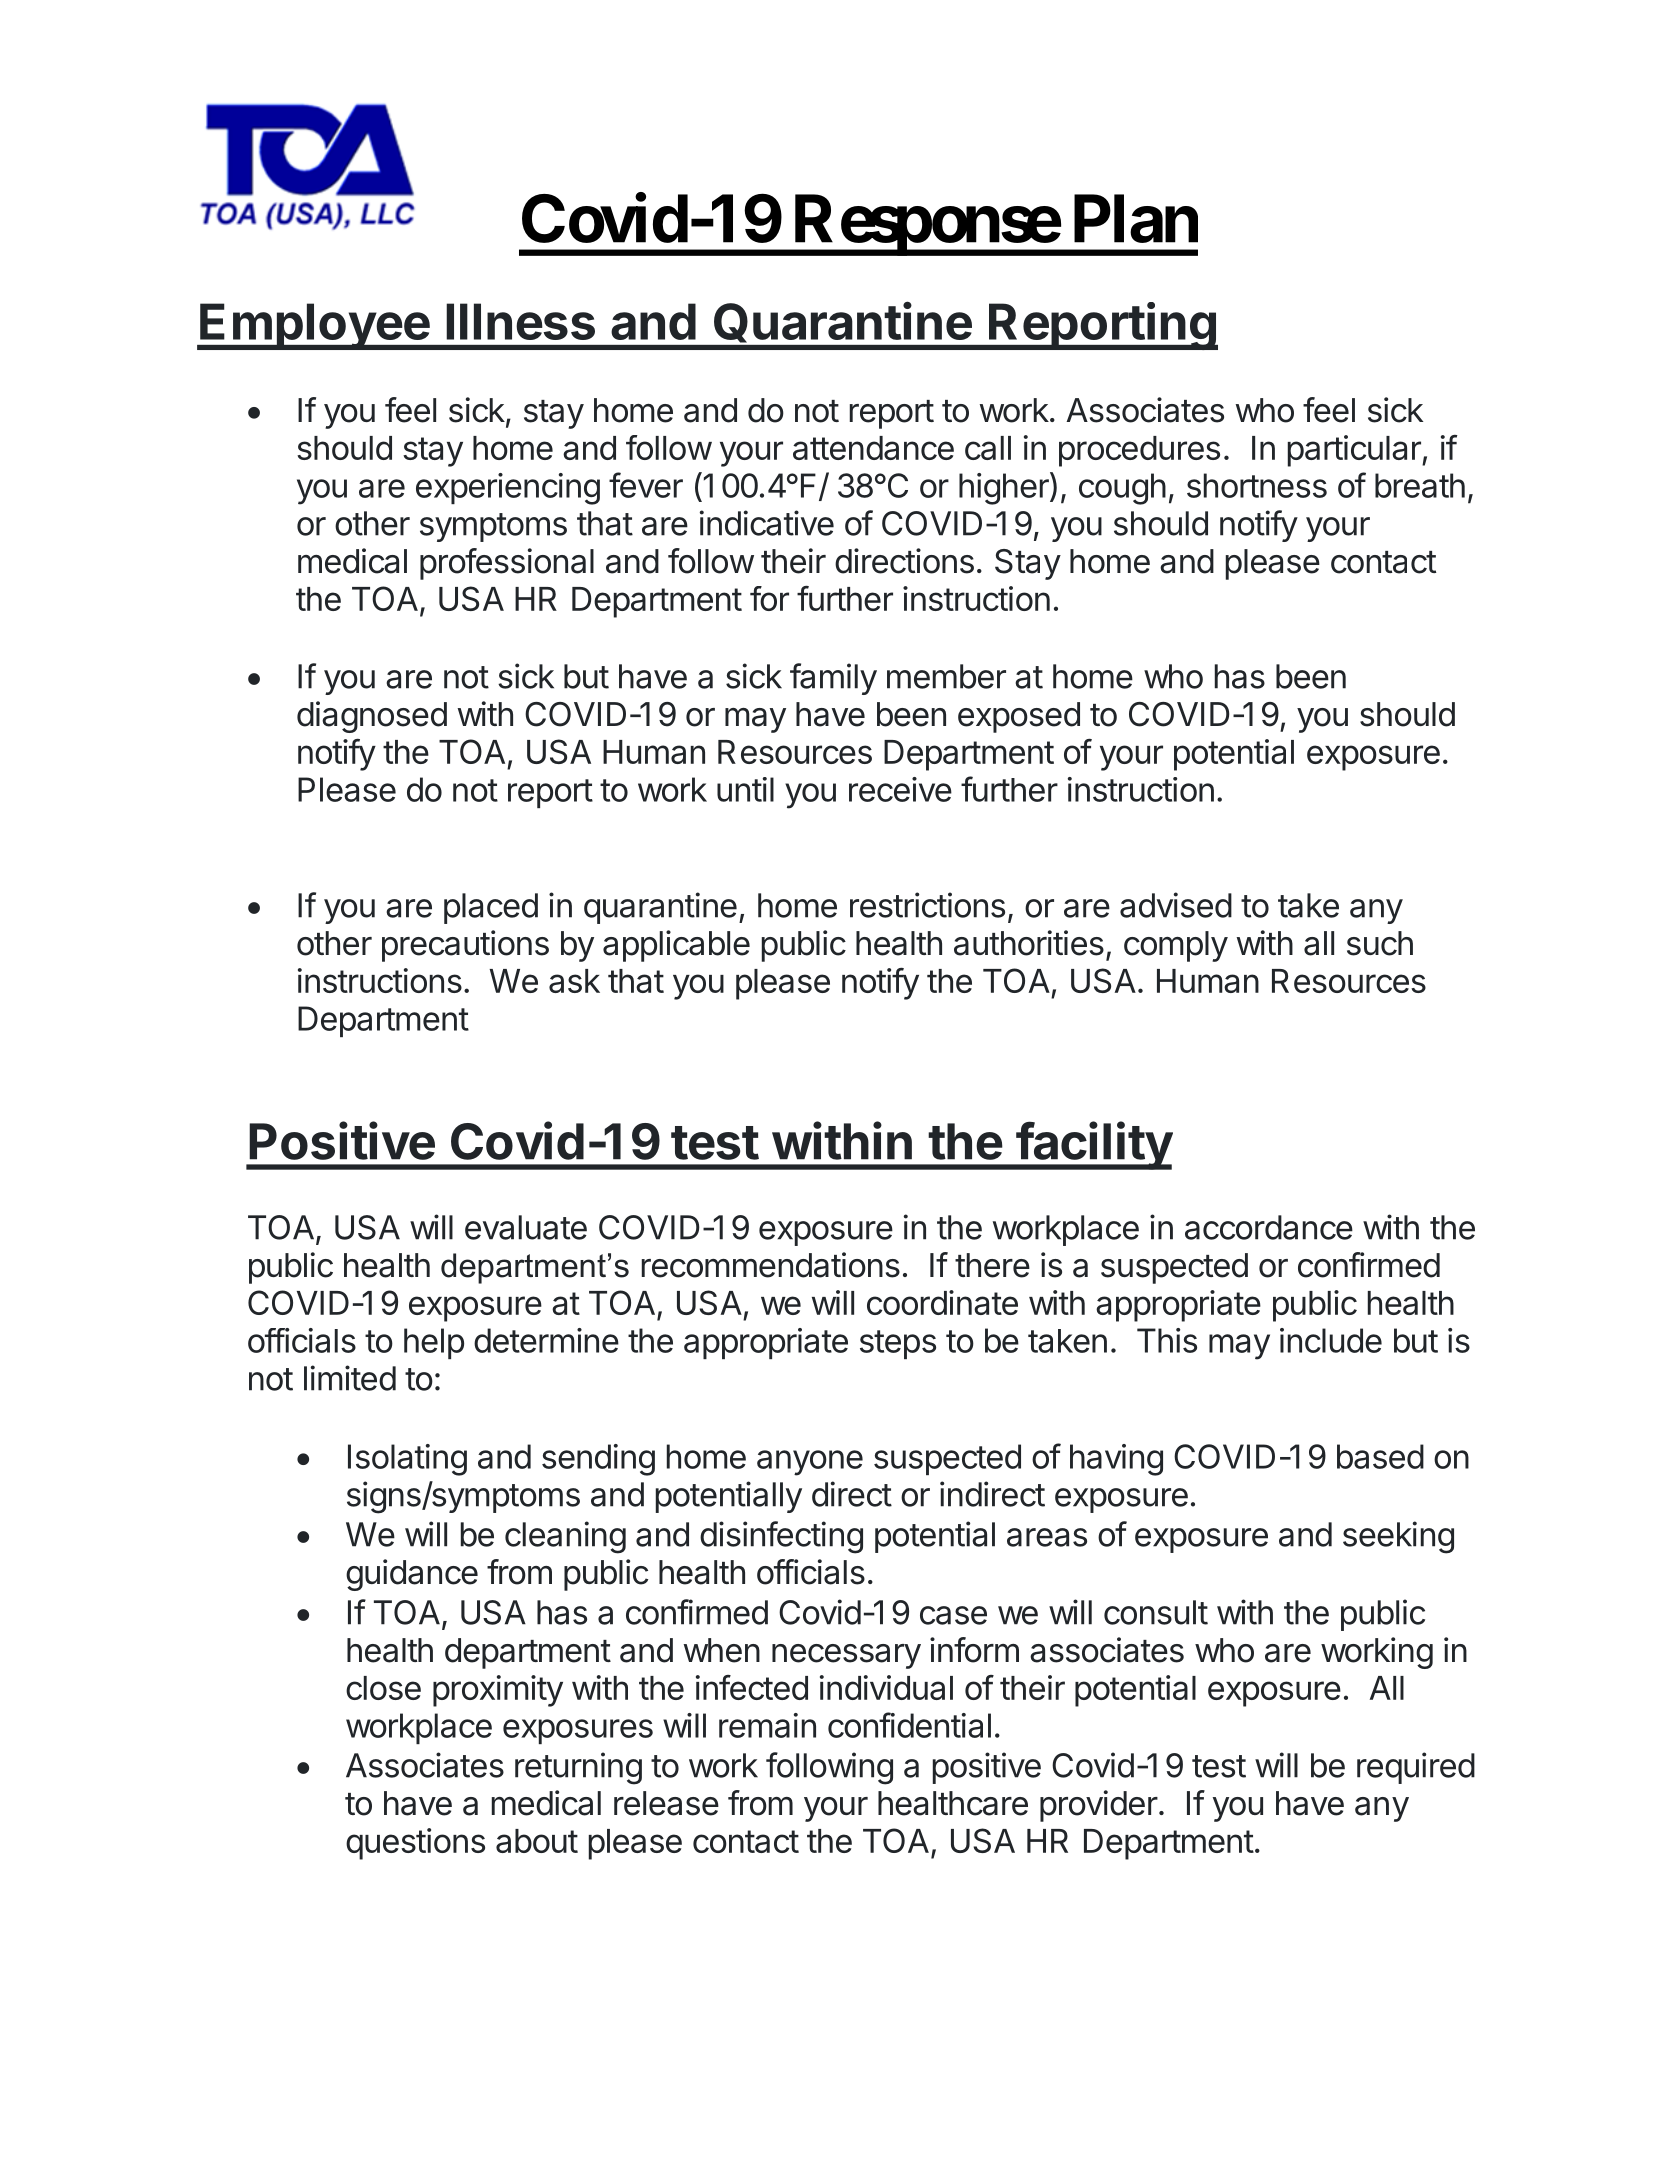 The image size is (1675, 2167). Describe the element at coordinates (415, 1844) in the document. I see `questions` at that location.
